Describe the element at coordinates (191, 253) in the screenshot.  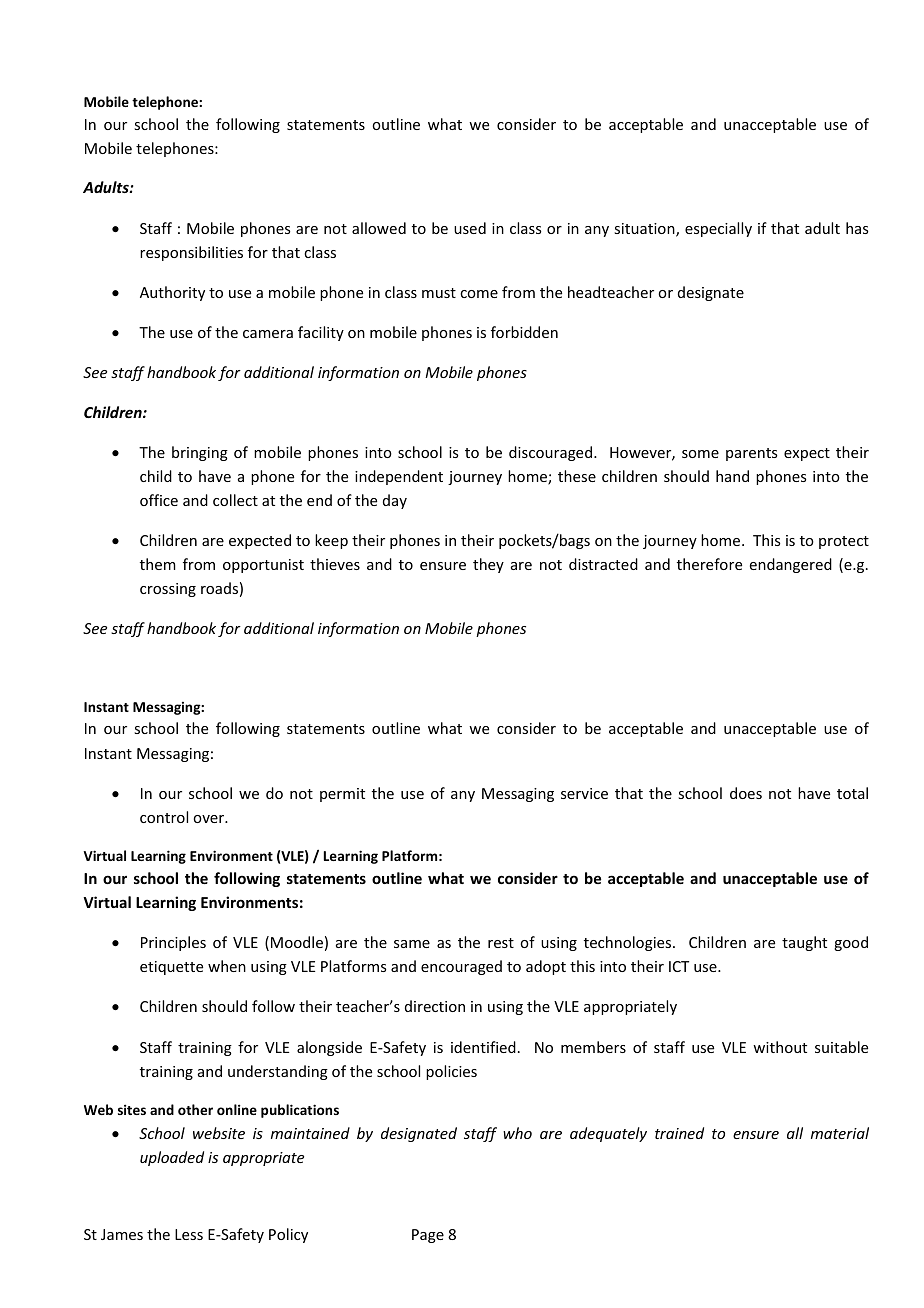
I see `responsibilities` at that location.
